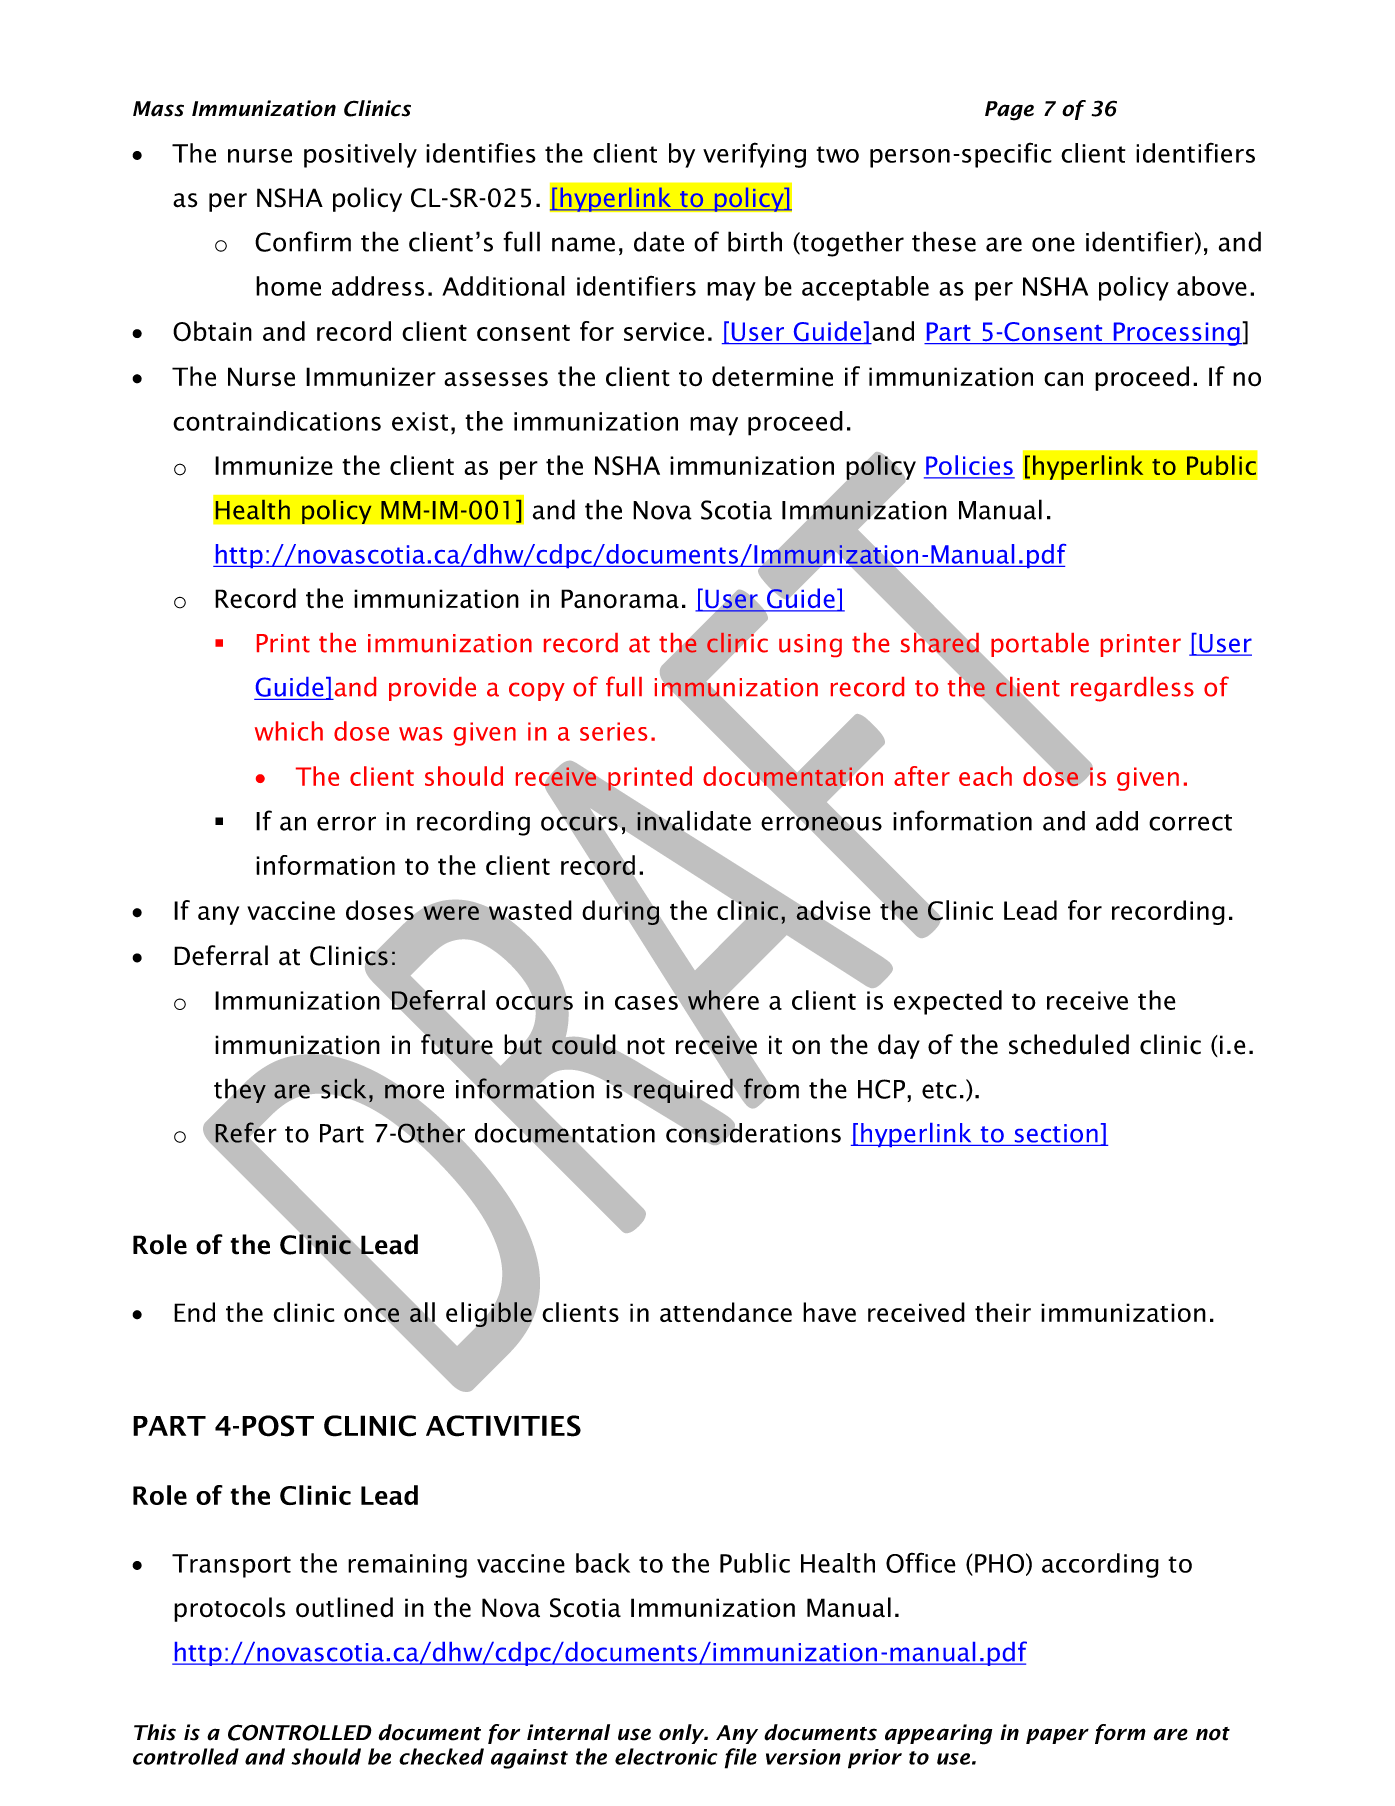  What do you see at coordinates (360, 155) in the screenshot?
I see `positively` at bounding box center [360, 155].
